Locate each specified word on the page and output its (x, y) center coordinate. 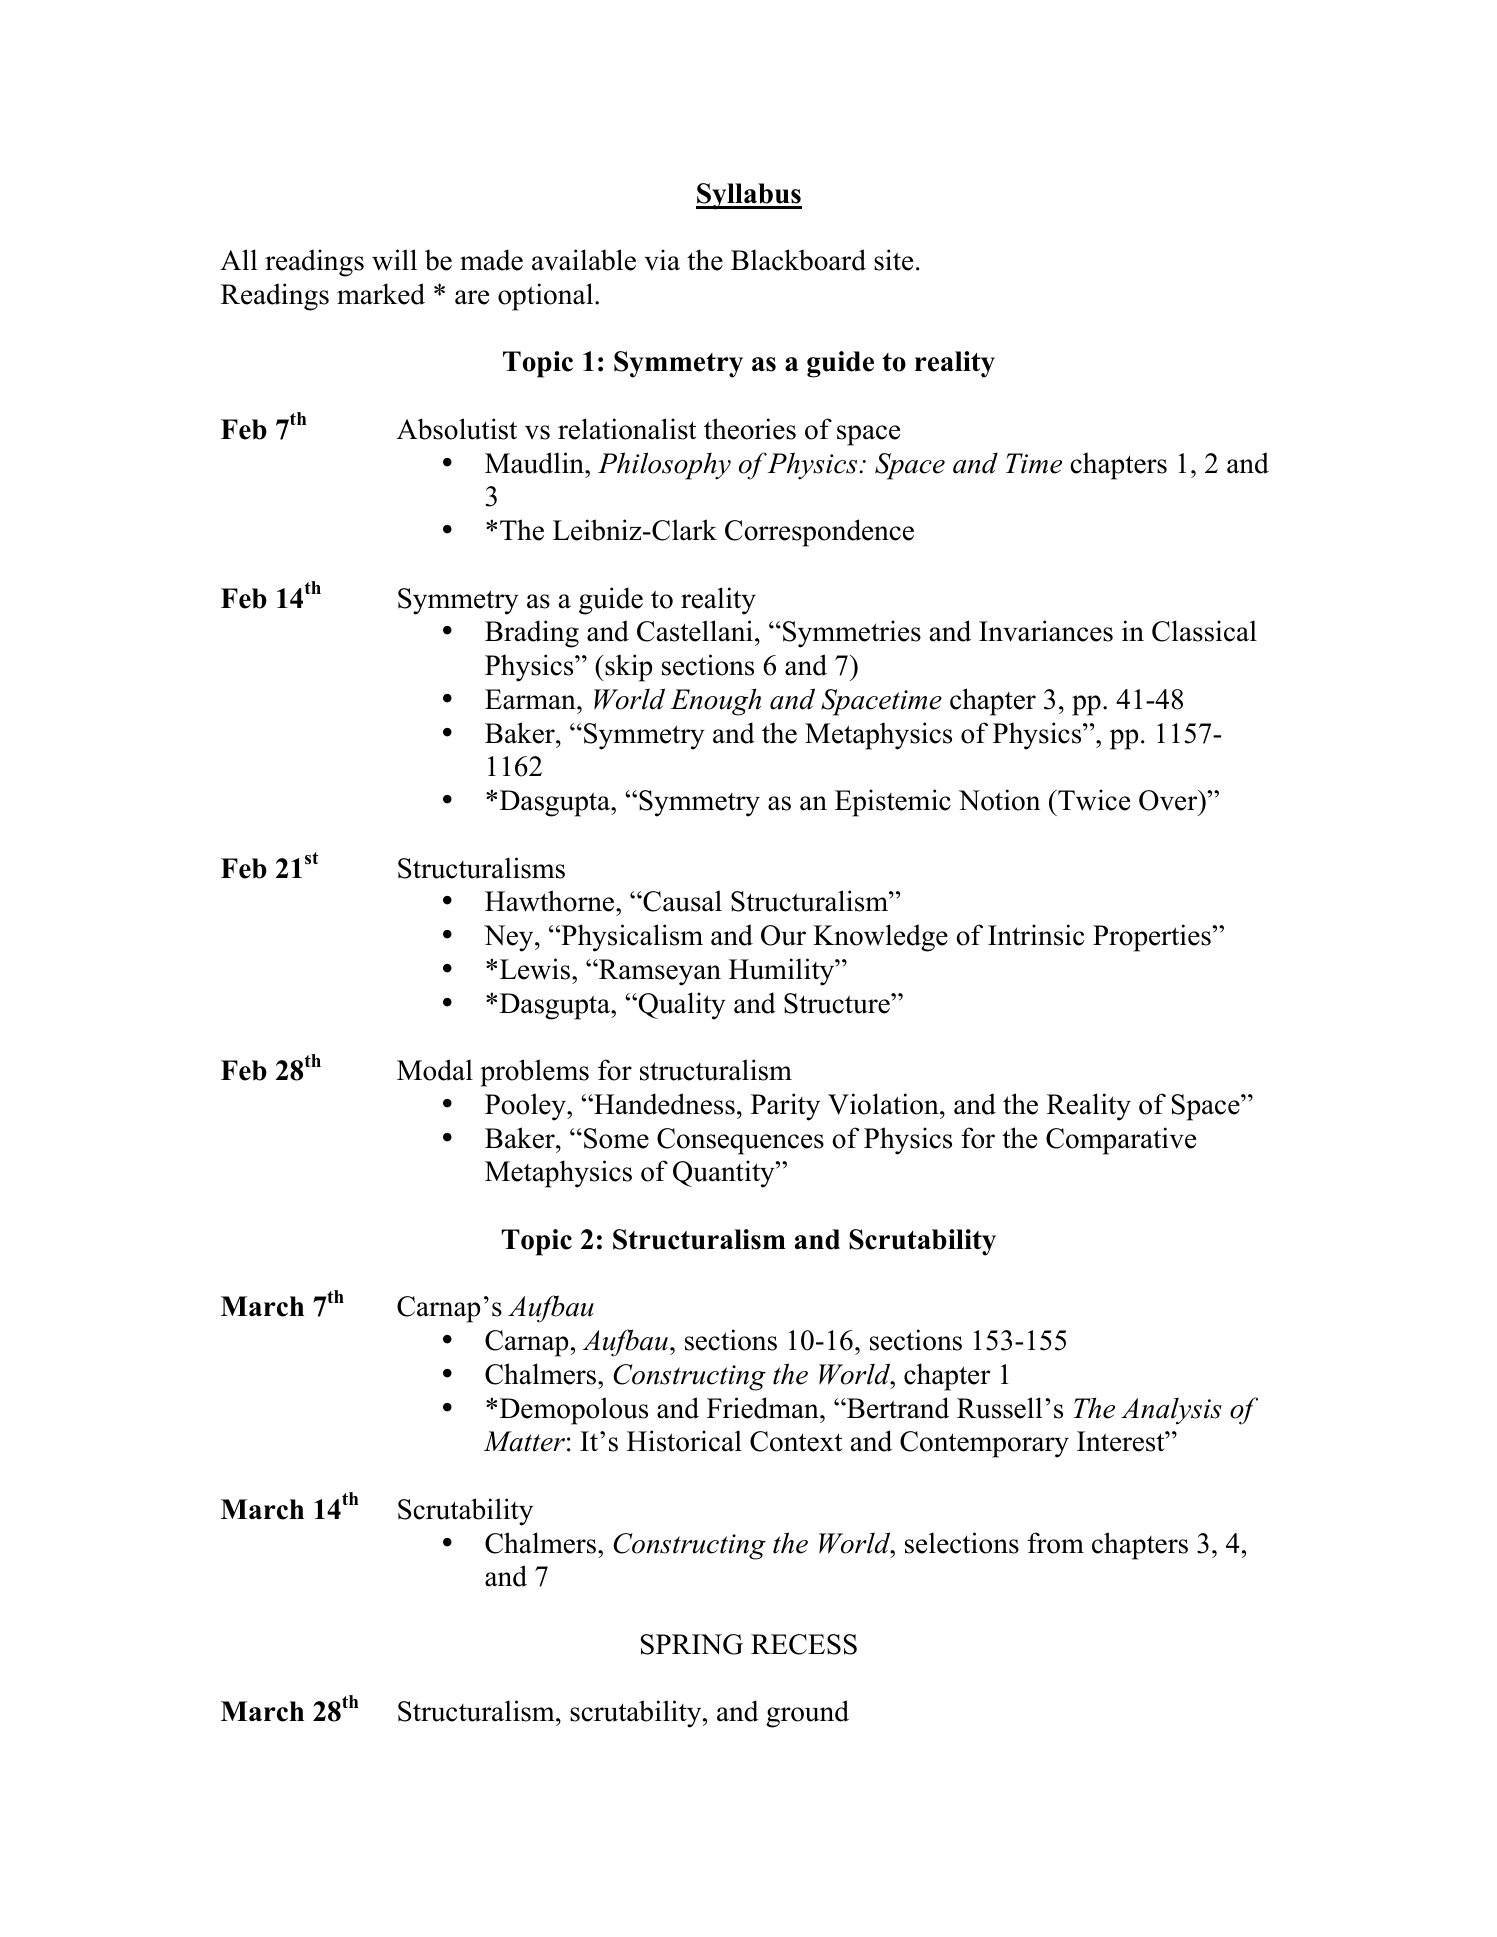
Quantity (725, 1174)
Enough (716, 702)
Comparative (1121, 1141)
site (893, 260)
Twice (1093, 800)
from (1056, 1543)
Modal (435, 1070)
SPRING (692, 1644)
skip (627, 668)
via (662, 260)
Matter (524, 1441)
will (394, 260)
